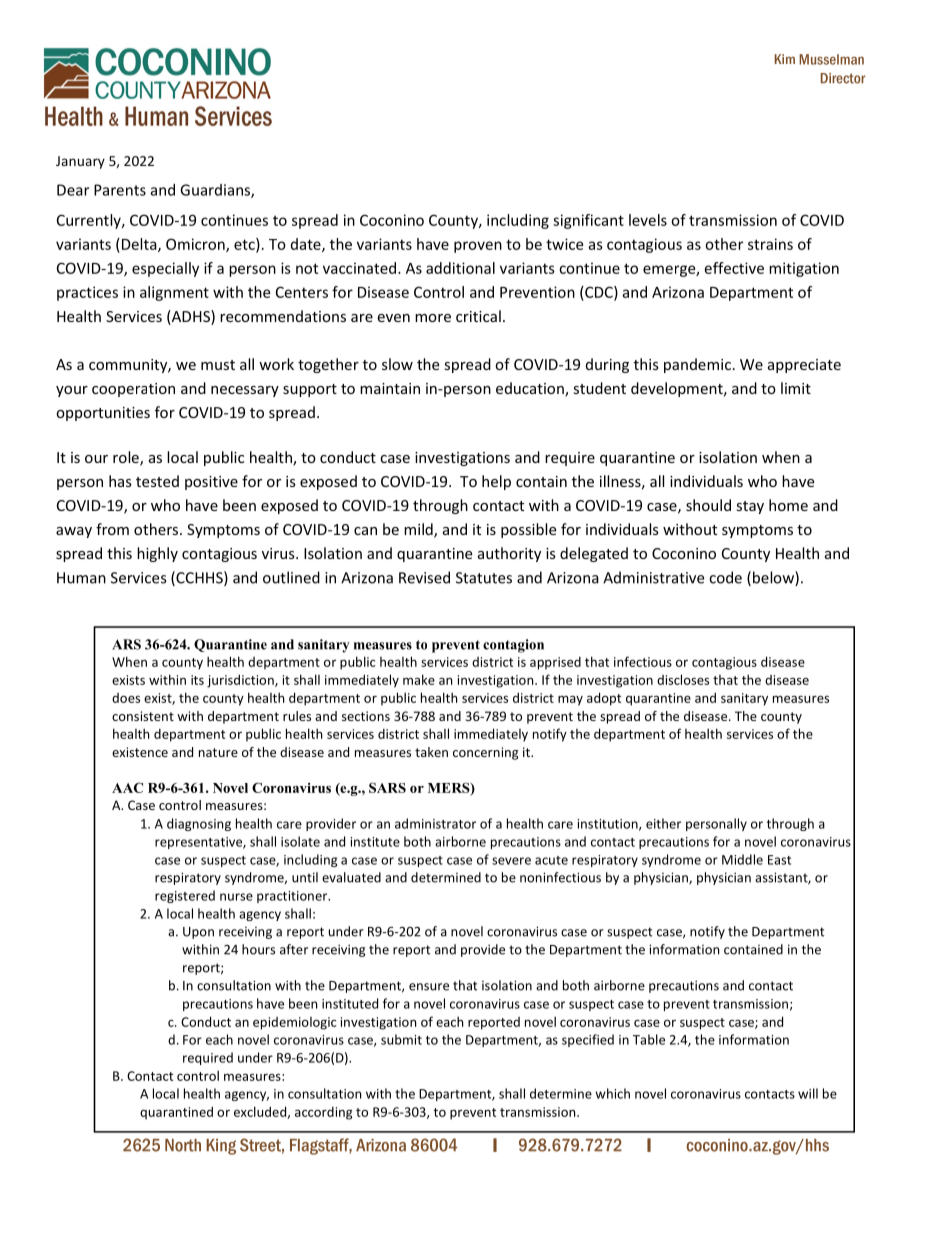  I want to click on North, so click(183, 1145).
